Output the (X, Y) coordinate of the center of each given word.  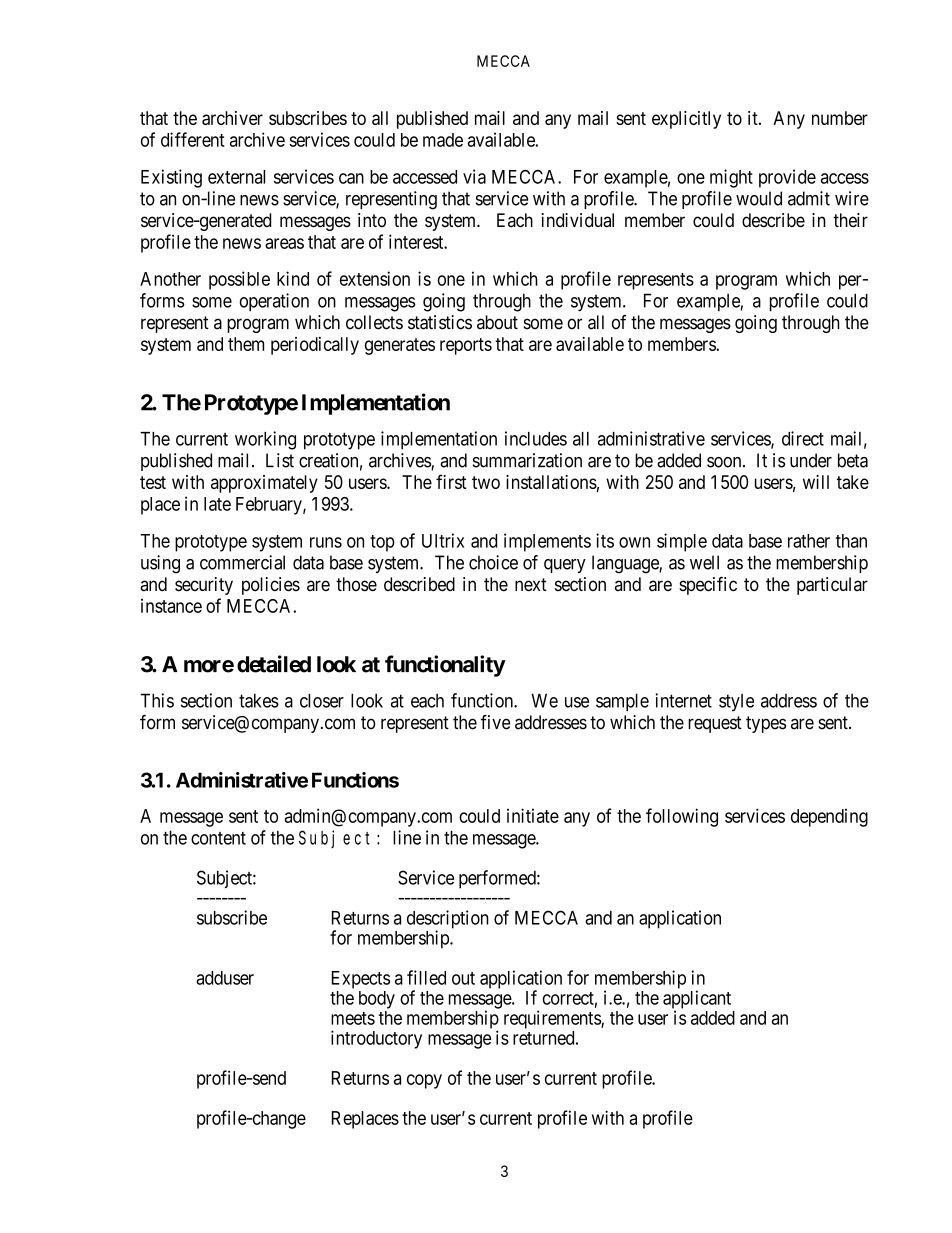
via (474, 176)
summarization (527, 460)
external (236, 177)
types (766, 724)
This (157, 700)
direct (803, 438)
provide (787, 178)
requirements (553, 1019)
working (265, 440)
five (496, 722)
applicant (697, 1000)
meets (353, 1018)
